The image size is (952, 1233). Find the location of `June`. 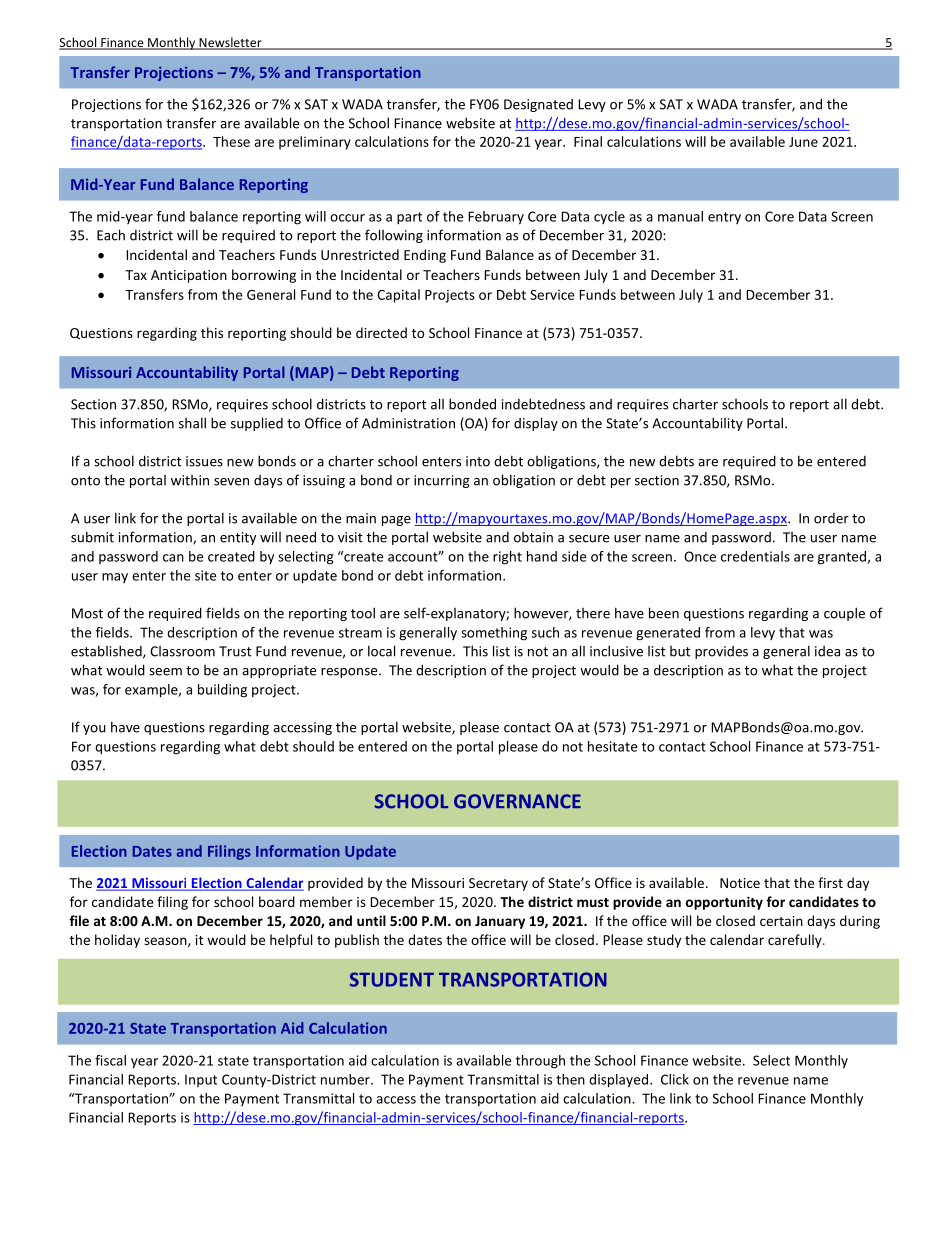

June is located at coordinates (803, 142).
